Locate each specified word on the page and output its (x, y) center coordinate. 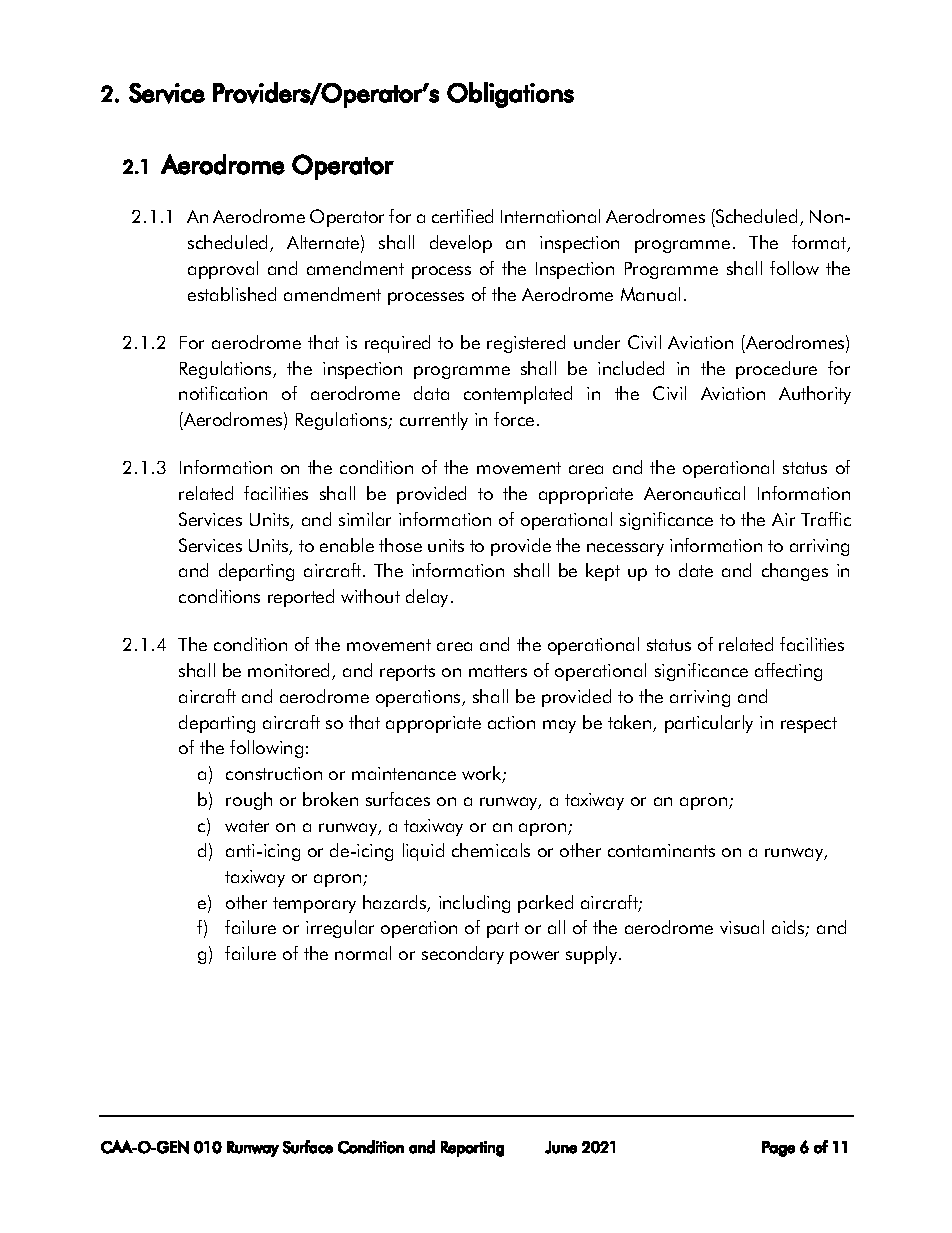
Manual (650, 294)
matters (498, 671)
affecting (788, 672)
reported (301, 598)
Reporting (472, 1149)
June (561, 1147)
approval (223, 270)
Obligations (510, 95)
